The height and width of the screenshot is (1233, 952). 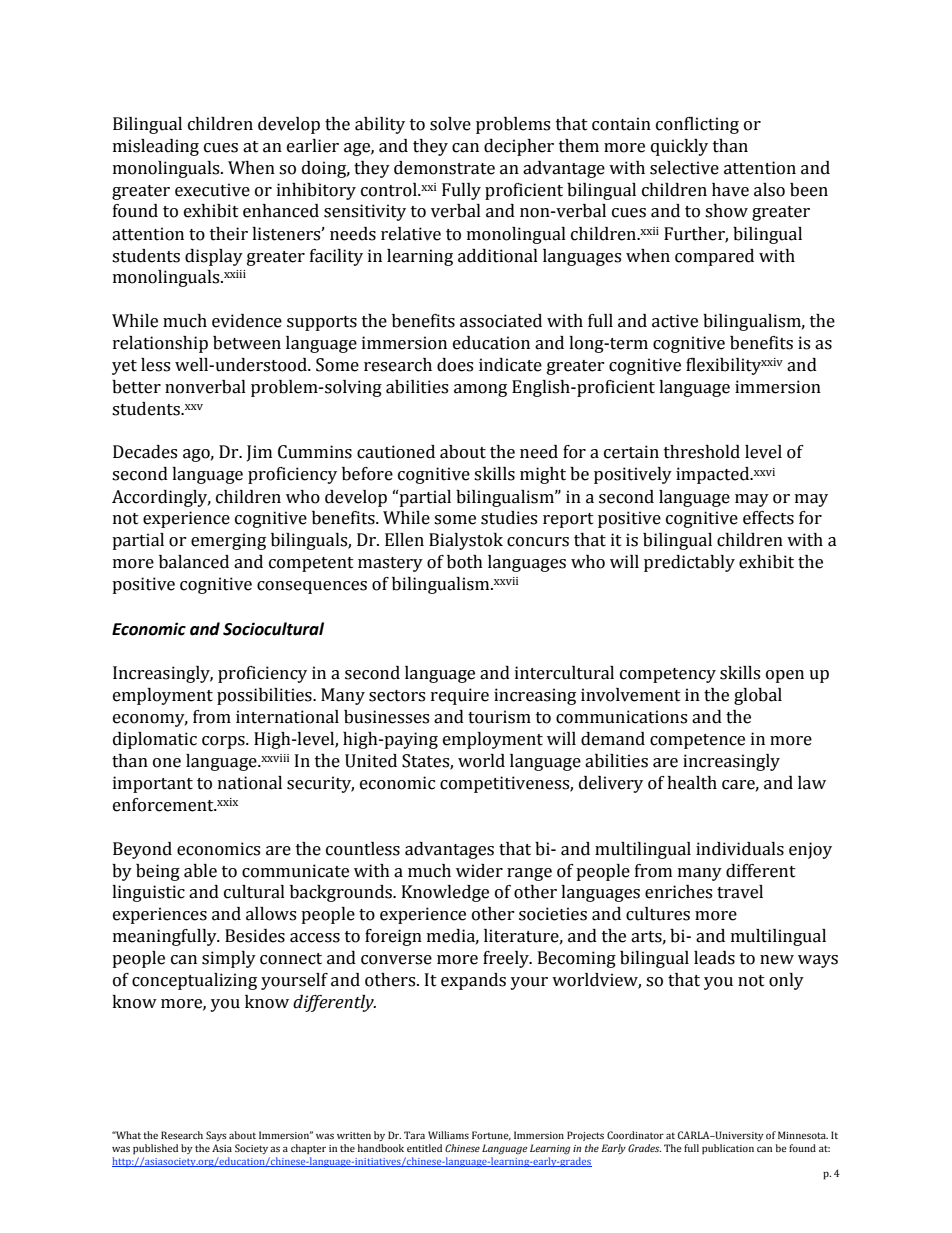 I want to click on Tara, so click(x=414, y=1135).
